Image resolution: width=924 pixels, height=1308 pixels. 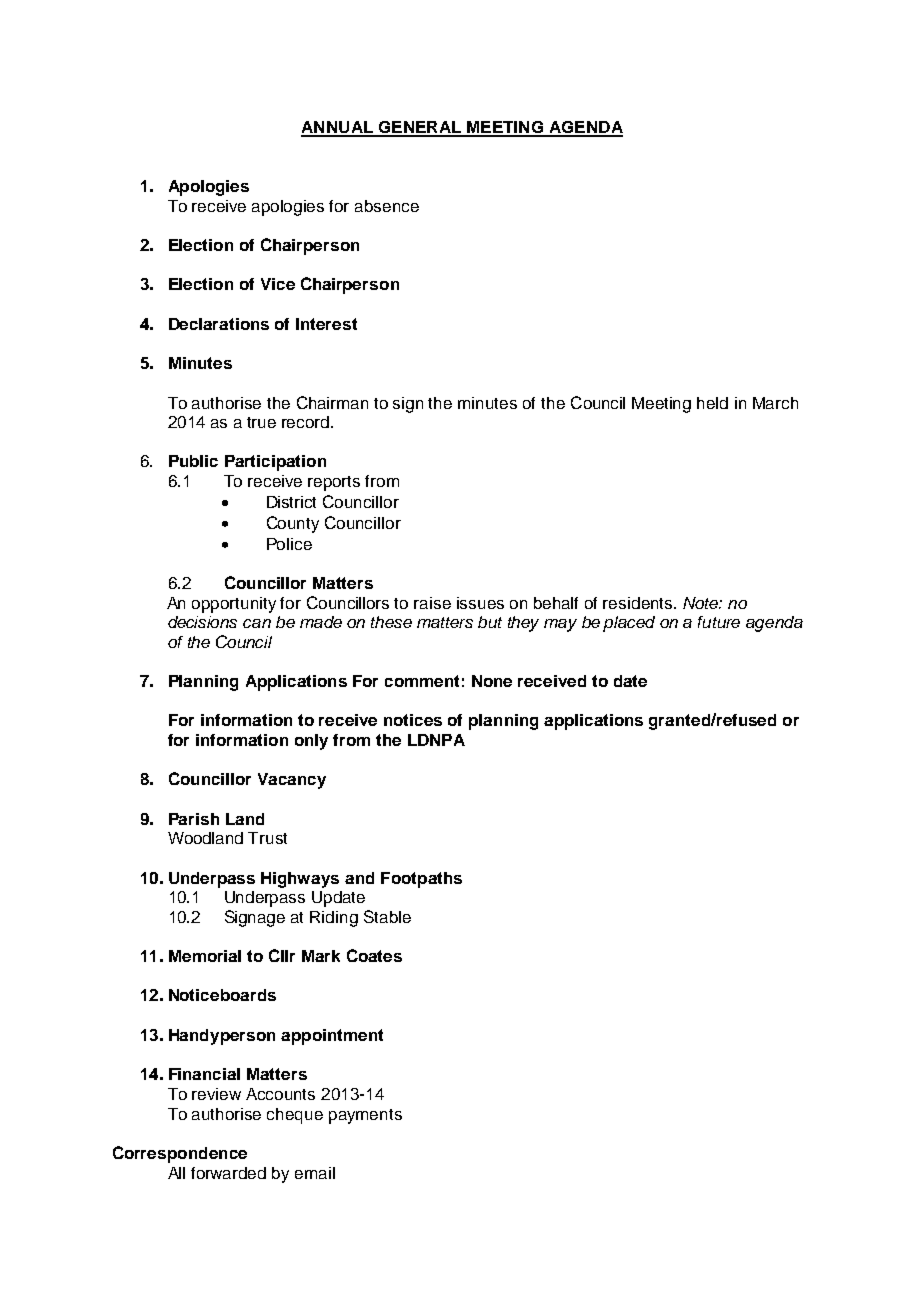 I want to click on held, so click(x=712, y=403).
